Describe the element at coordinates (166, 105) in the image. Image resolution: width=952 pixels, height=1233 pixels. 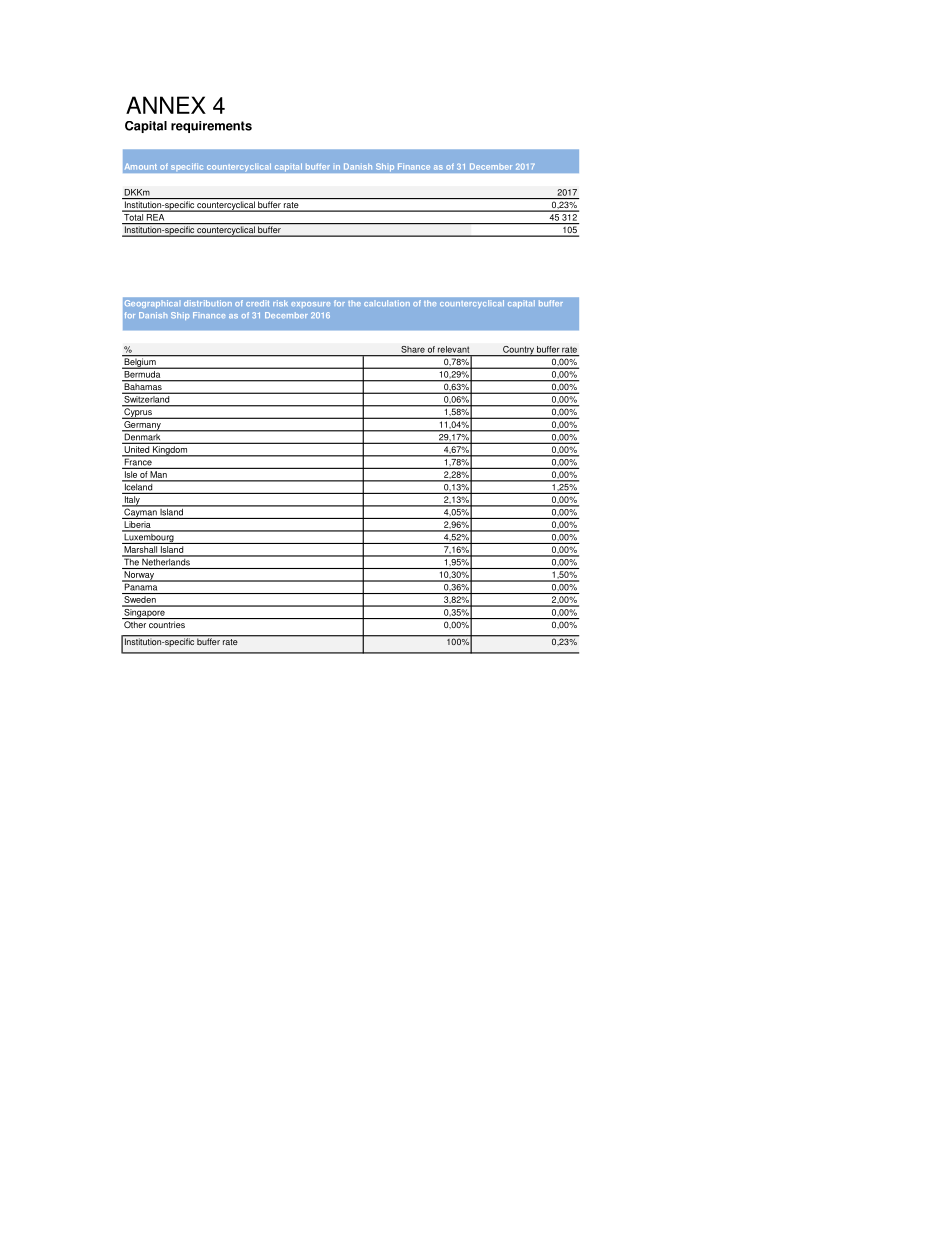
I see `ANNEX` at that location.
